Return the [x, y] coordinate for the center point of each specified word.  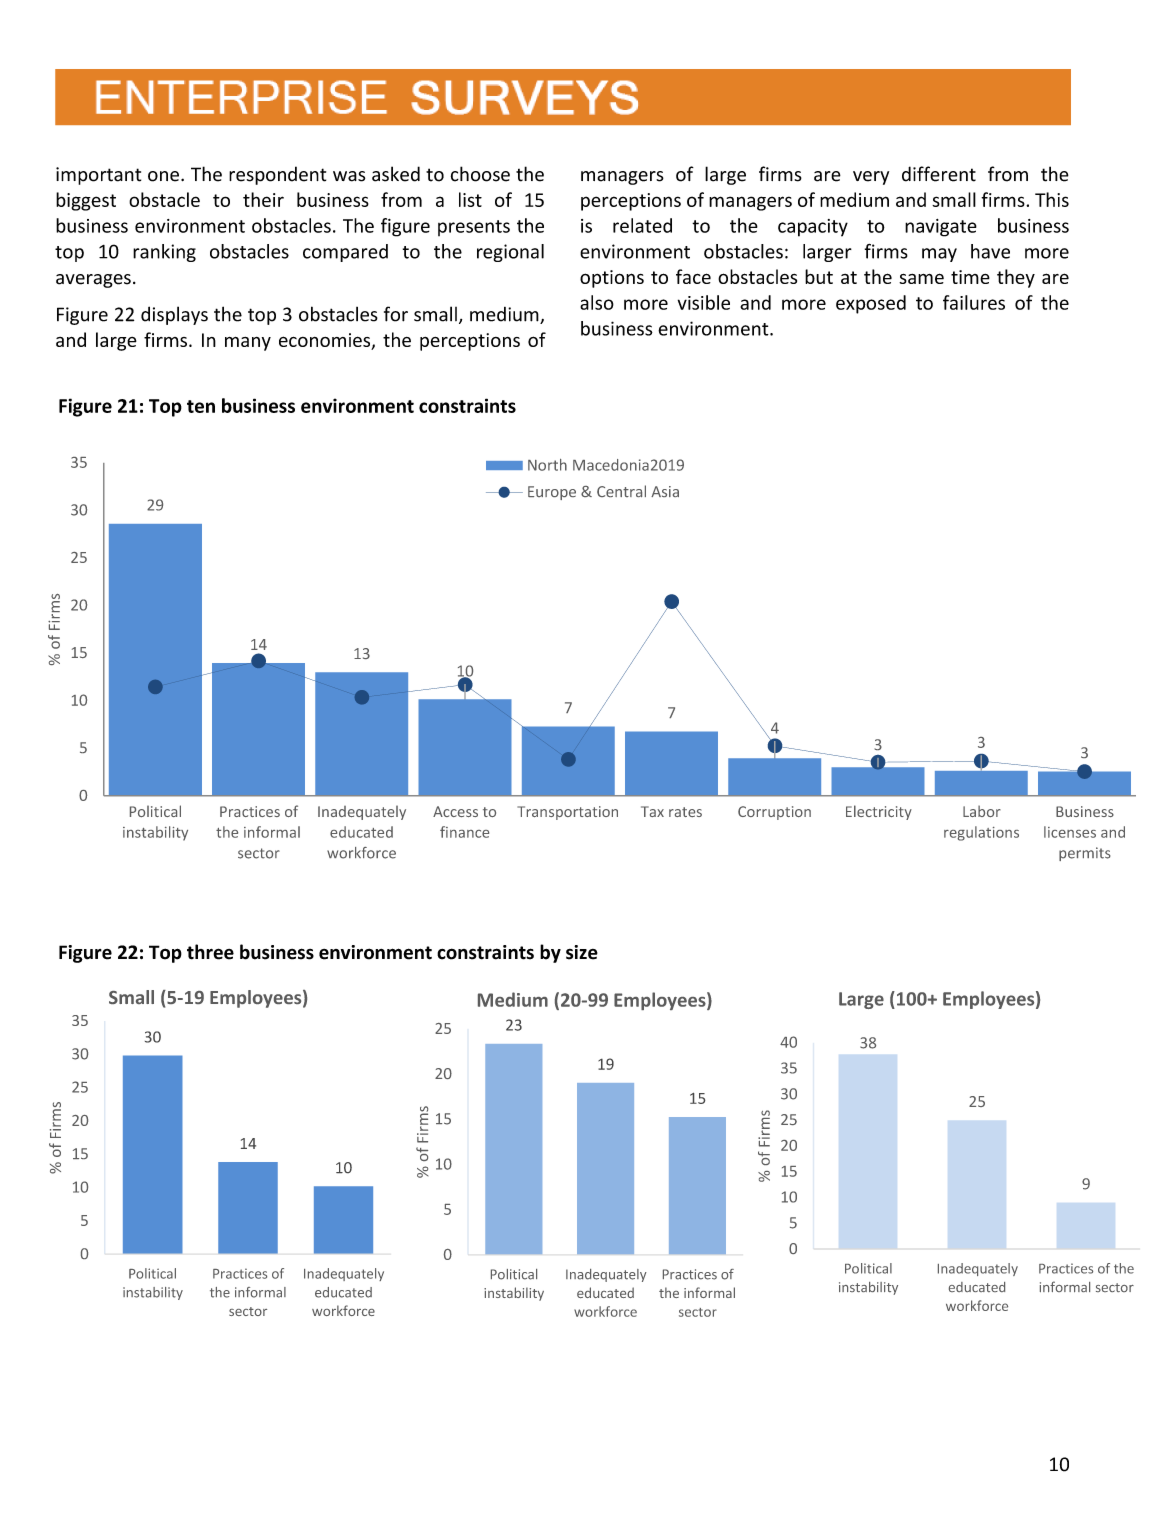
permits [1085, 854]
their [263, 199]
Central [621, 491]
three [210, 952]
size [582, 952]
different [939, 174]
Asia [665, 491]
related [642, 225]
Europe [552, 493]
